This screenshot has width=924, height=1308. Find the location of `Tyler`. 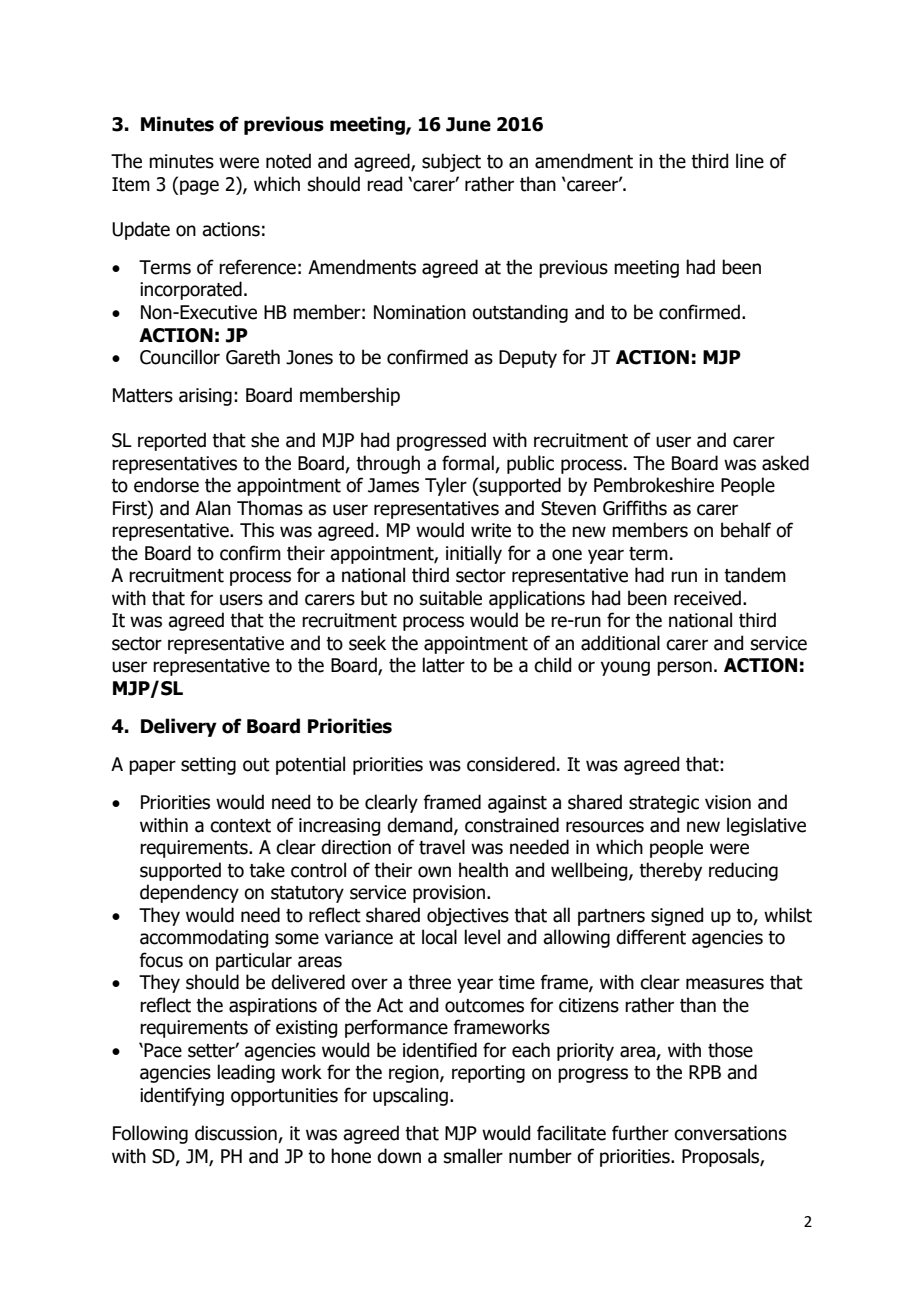

Tyler is located at coordinates (446, 486).
